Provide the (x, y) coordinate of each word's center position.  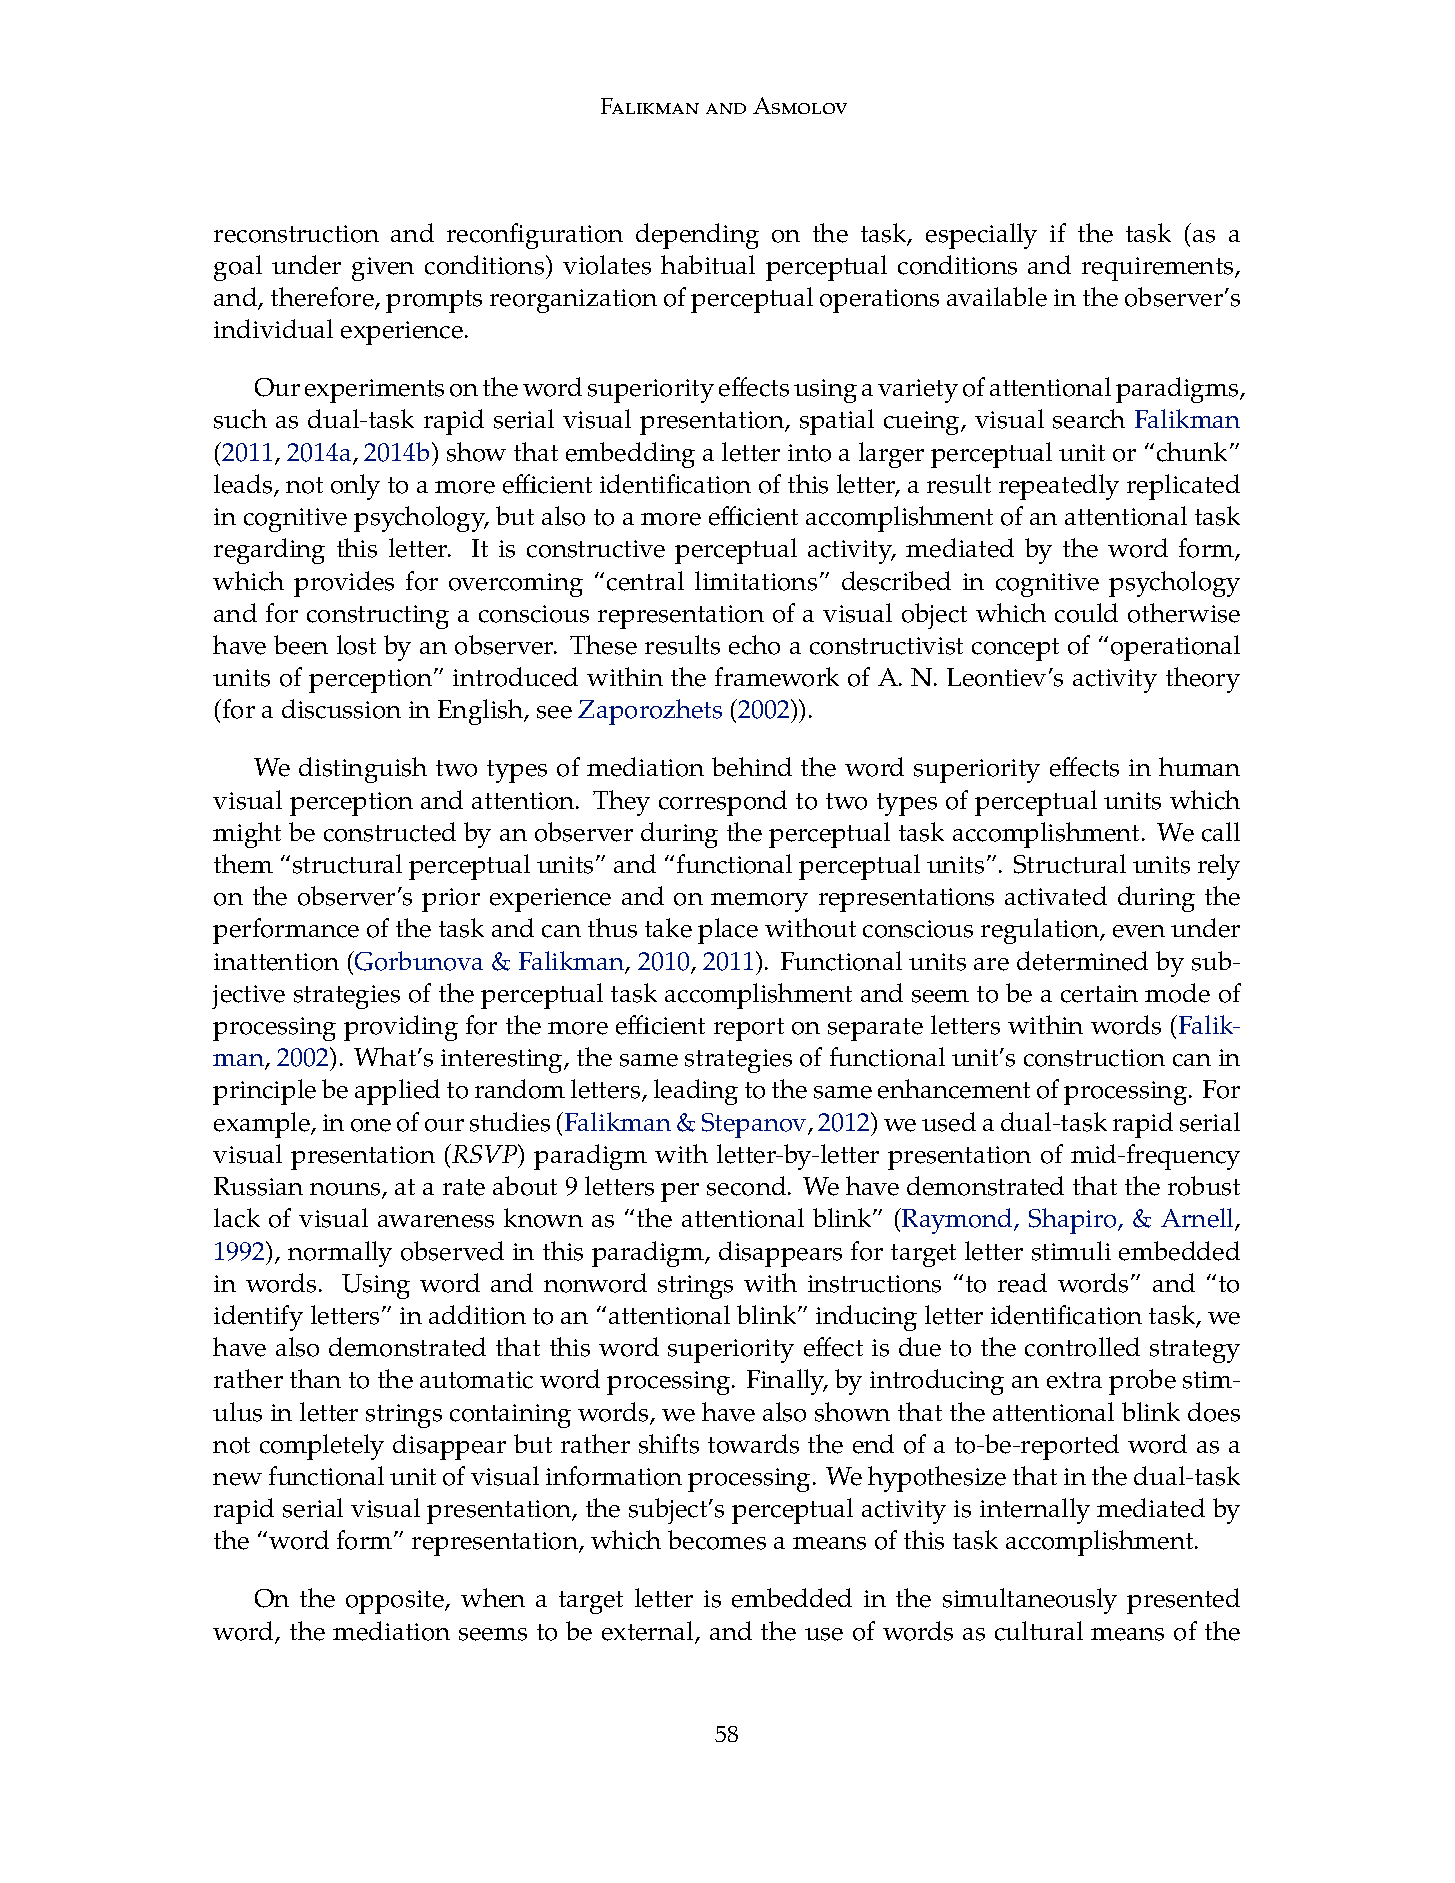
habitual (708, 264)
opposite (396, 1602)
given (383, 269)
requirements (1159, 269)
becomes (717, 1540)
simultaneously (1030, 1601)
